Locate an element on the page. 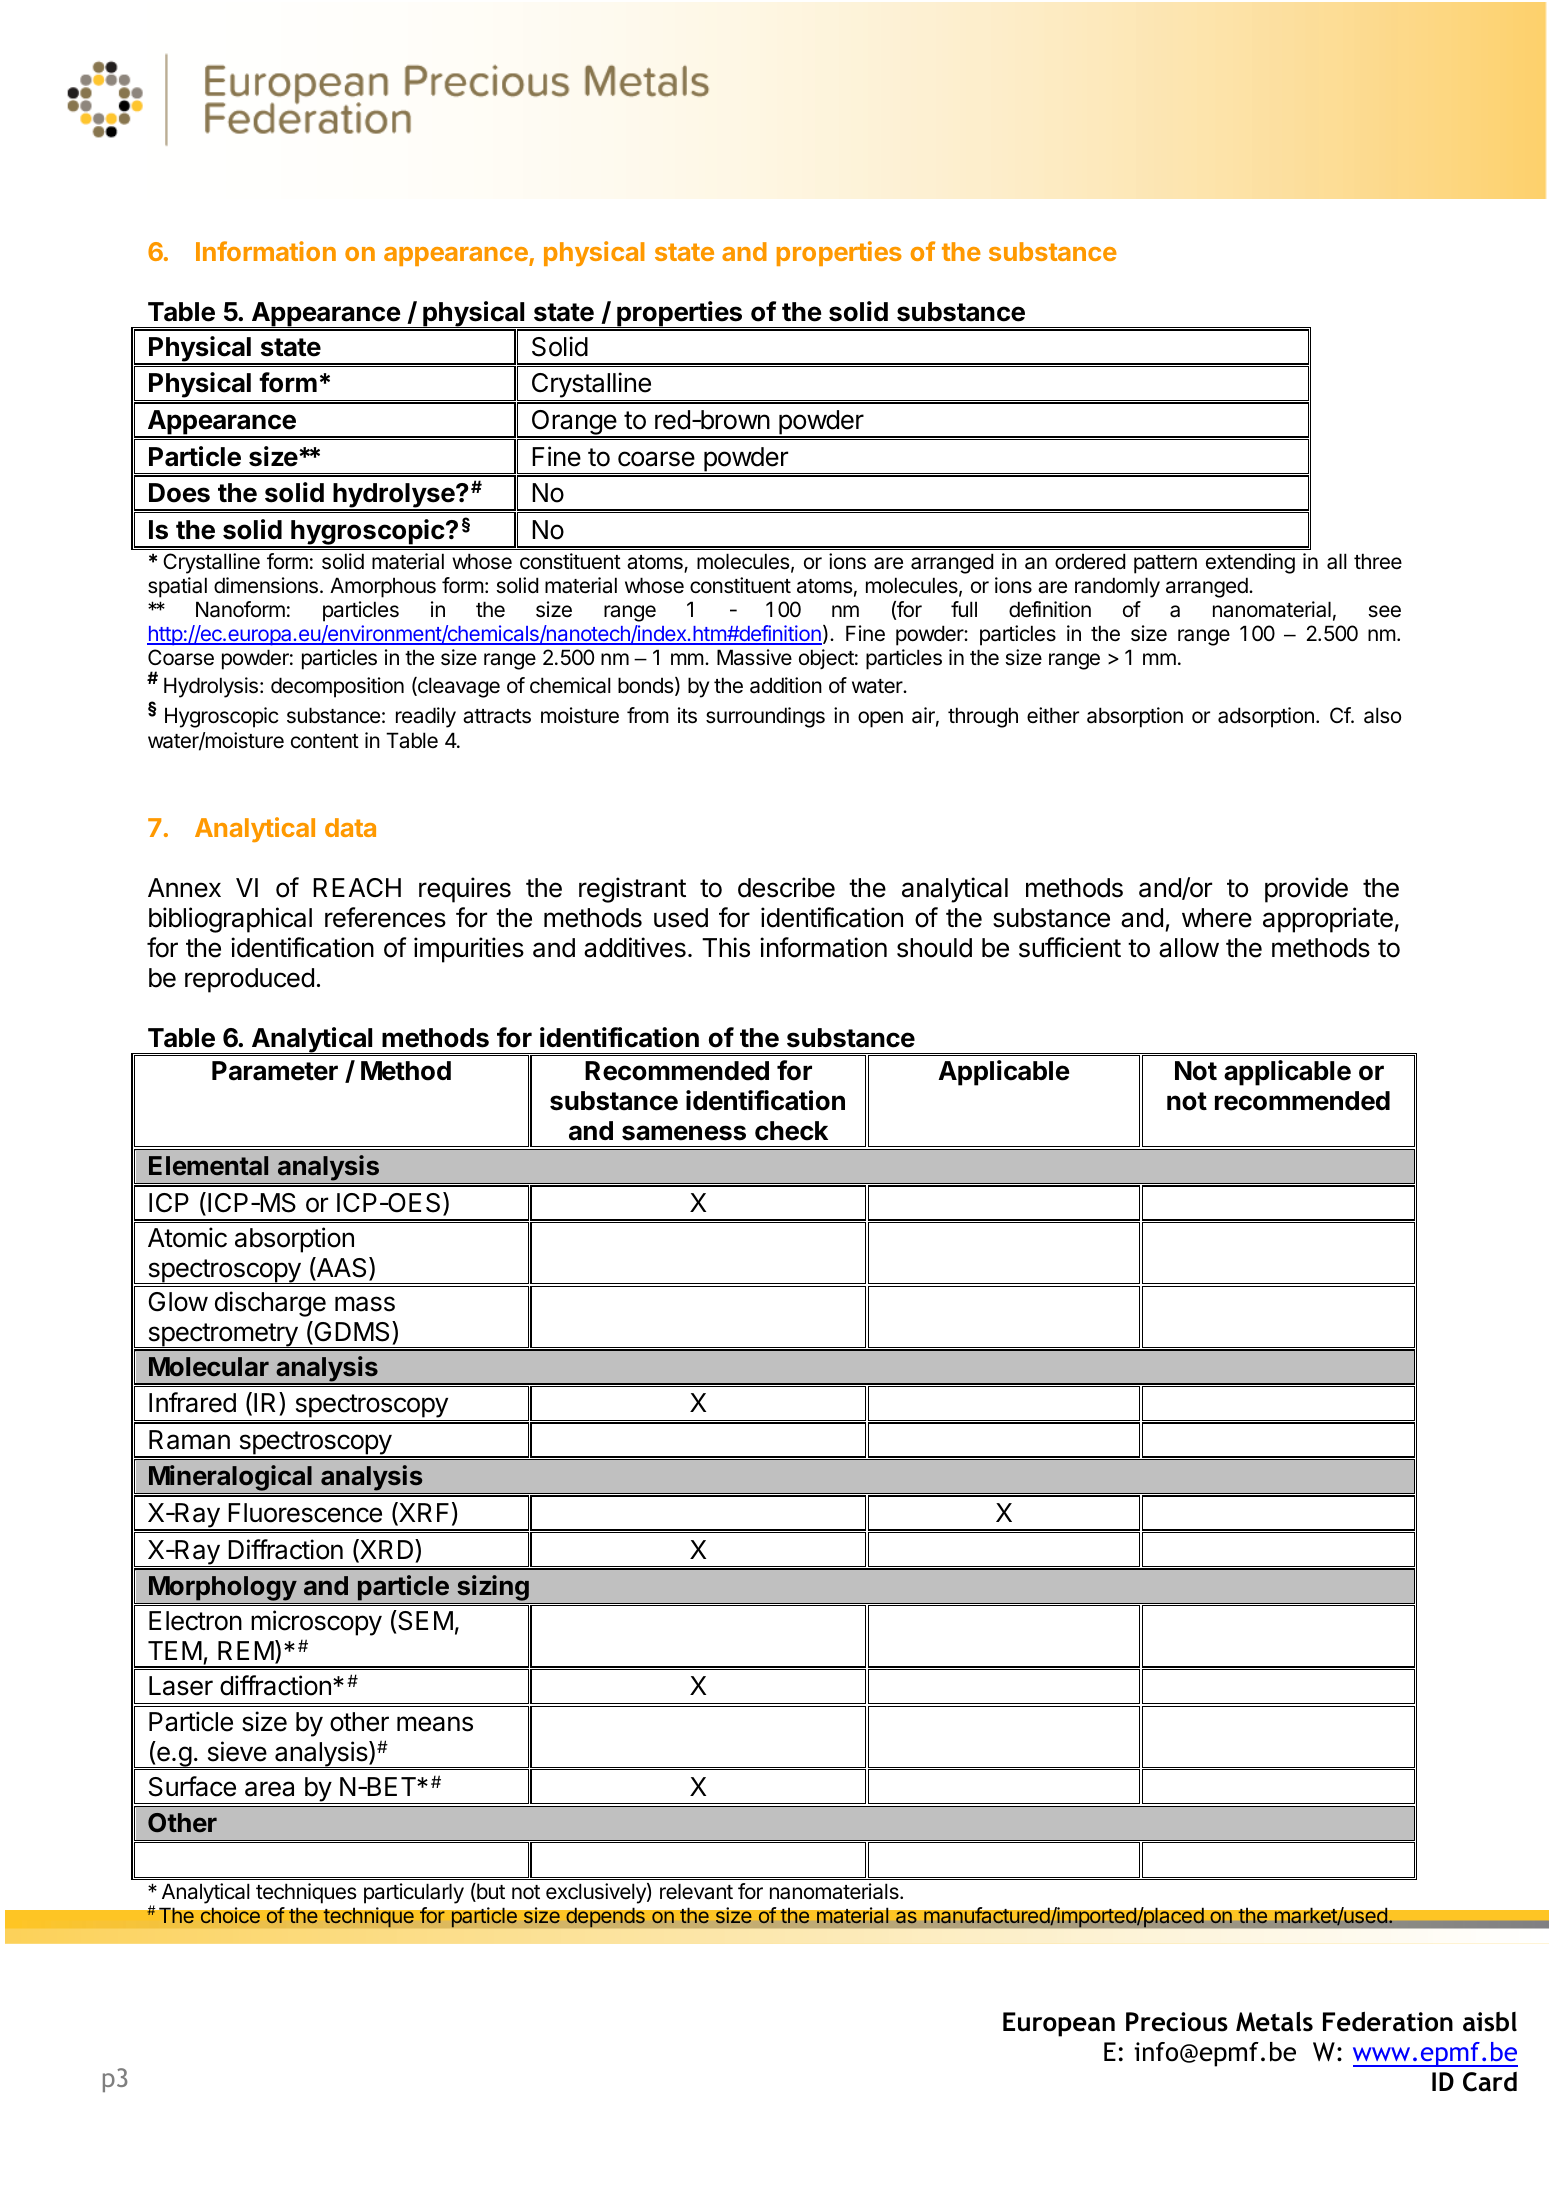 The height and width of the page is (2190, 1549). discharge is located at coordinates (270, 1304).
